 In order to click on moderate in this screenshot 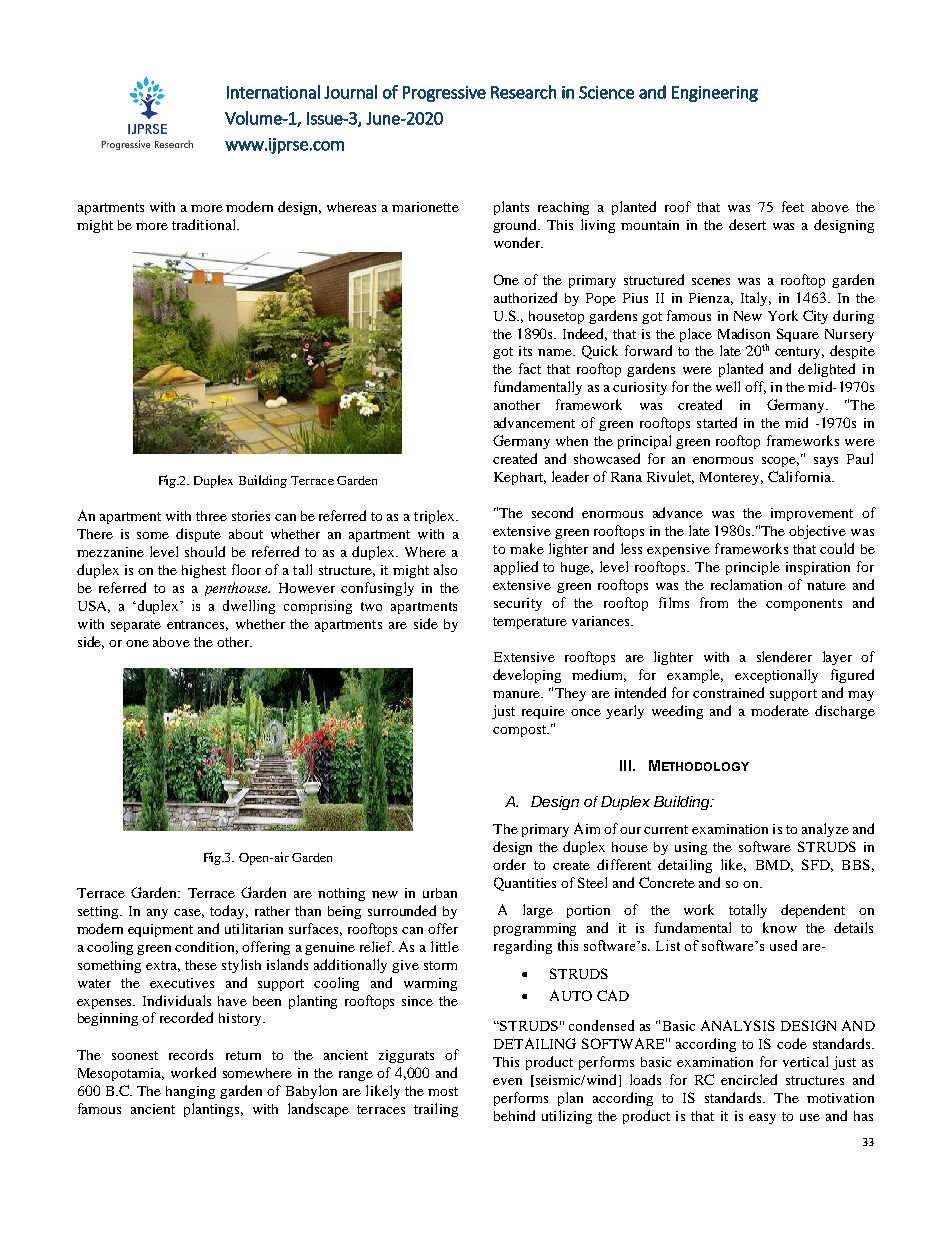, I will do `click(780, 710)`.
